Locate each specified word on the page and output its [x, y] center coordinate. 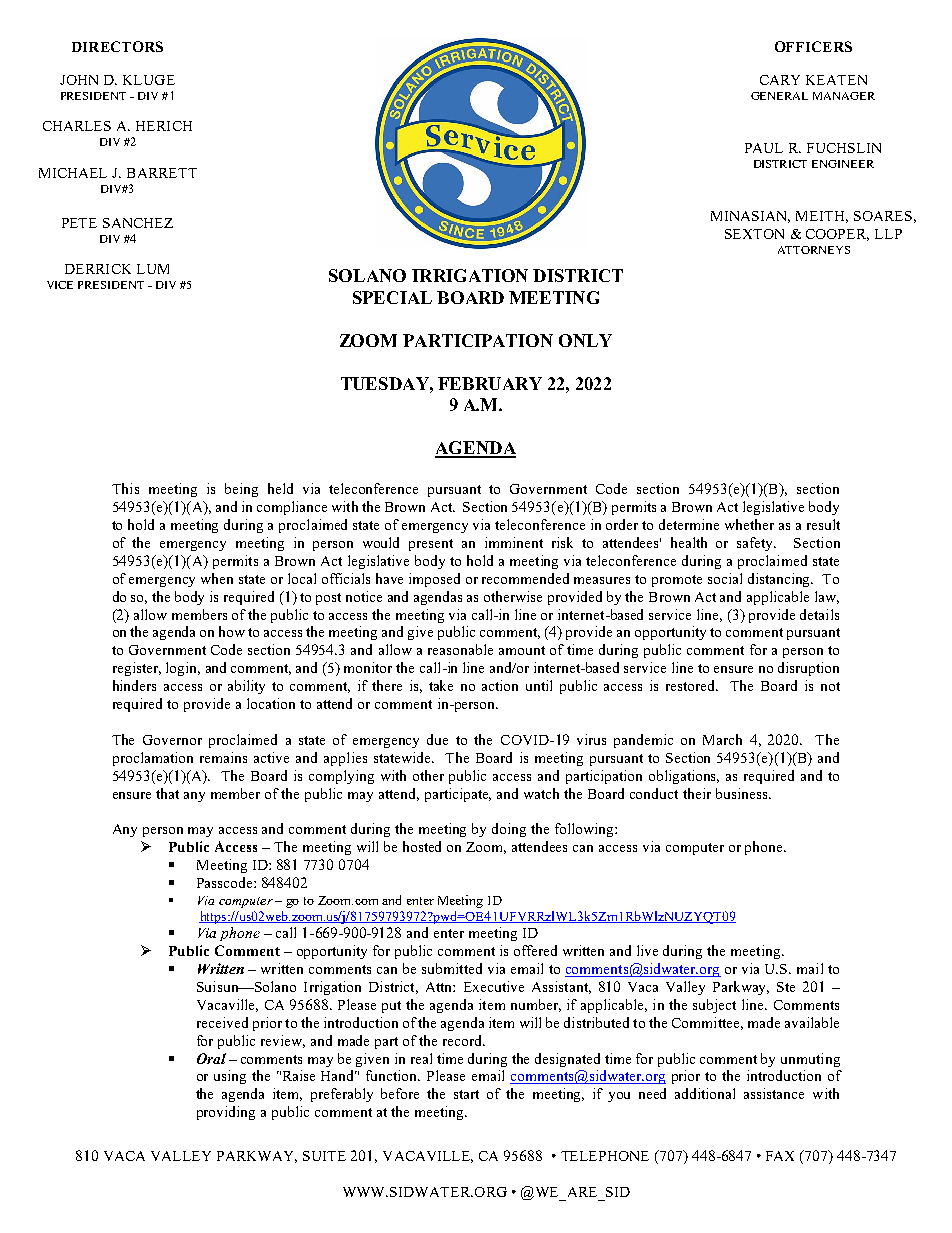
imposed [434, 580]
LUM [153, 269]
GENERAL [779, 96]
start [466, 1094]
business [743, 793]
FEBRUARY [490, 383]
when [217, 578]
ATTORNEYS [814, 250]
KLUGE [149, 80]
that [167, 793]
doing [509, 830]
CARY [780, 80]
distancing [780, 580]
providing [226, 1113]
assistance [774, 1093]
